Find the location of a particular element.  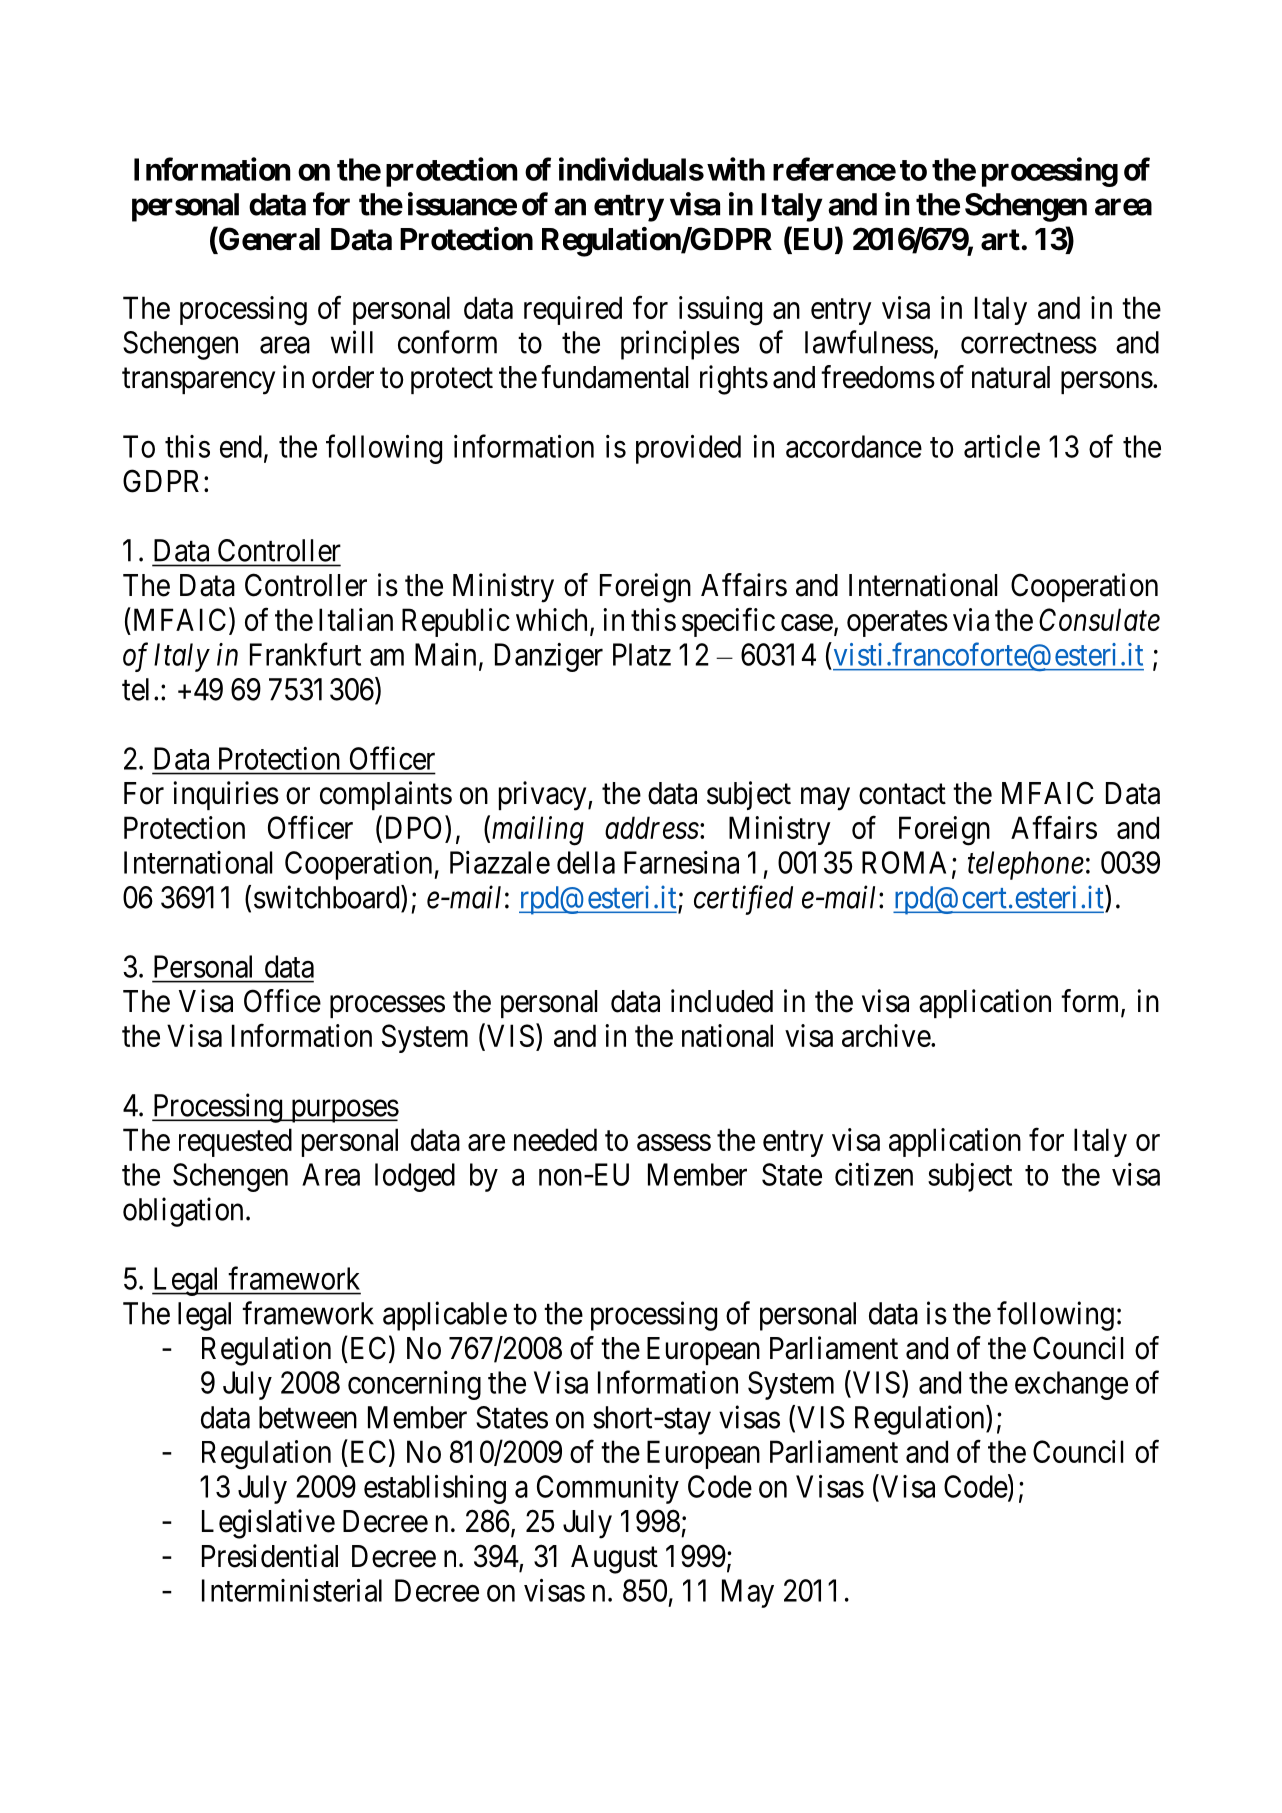

will is located at coordinates (352, 342).
